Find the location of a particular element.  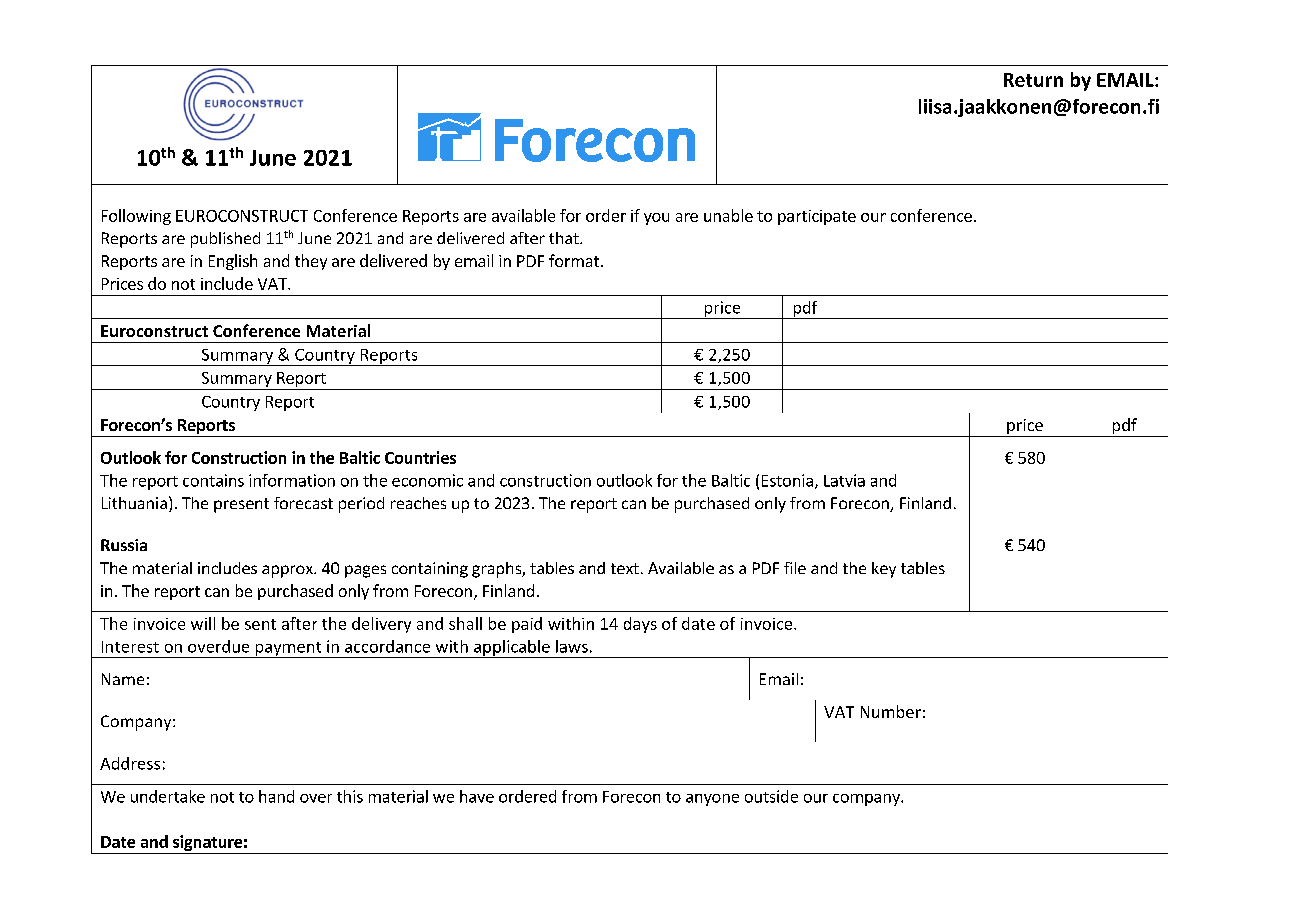

Return is located at coordinates (1033, 80).
